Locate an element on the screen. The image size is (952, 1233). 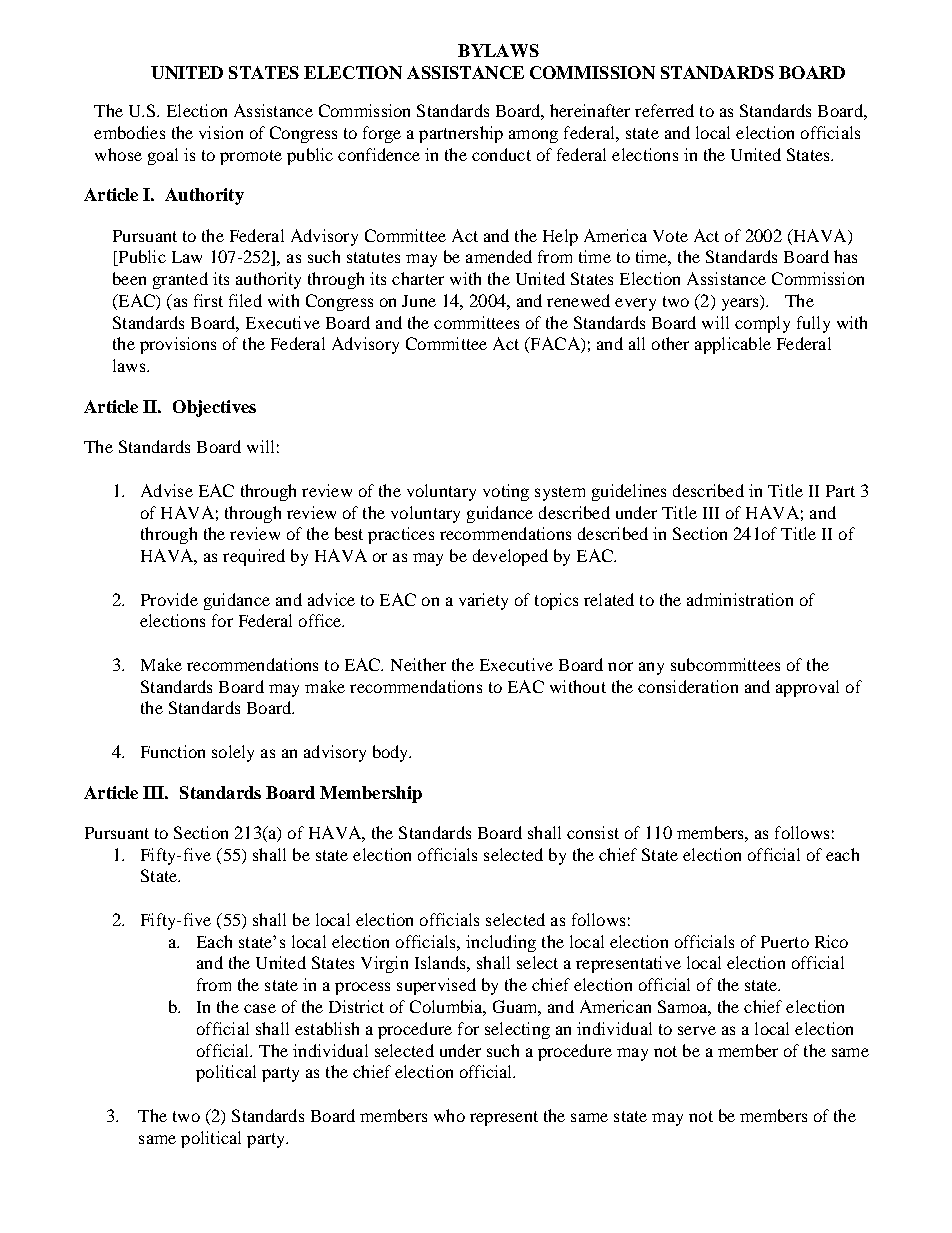
applicable is located at coordinates (733, 345).
